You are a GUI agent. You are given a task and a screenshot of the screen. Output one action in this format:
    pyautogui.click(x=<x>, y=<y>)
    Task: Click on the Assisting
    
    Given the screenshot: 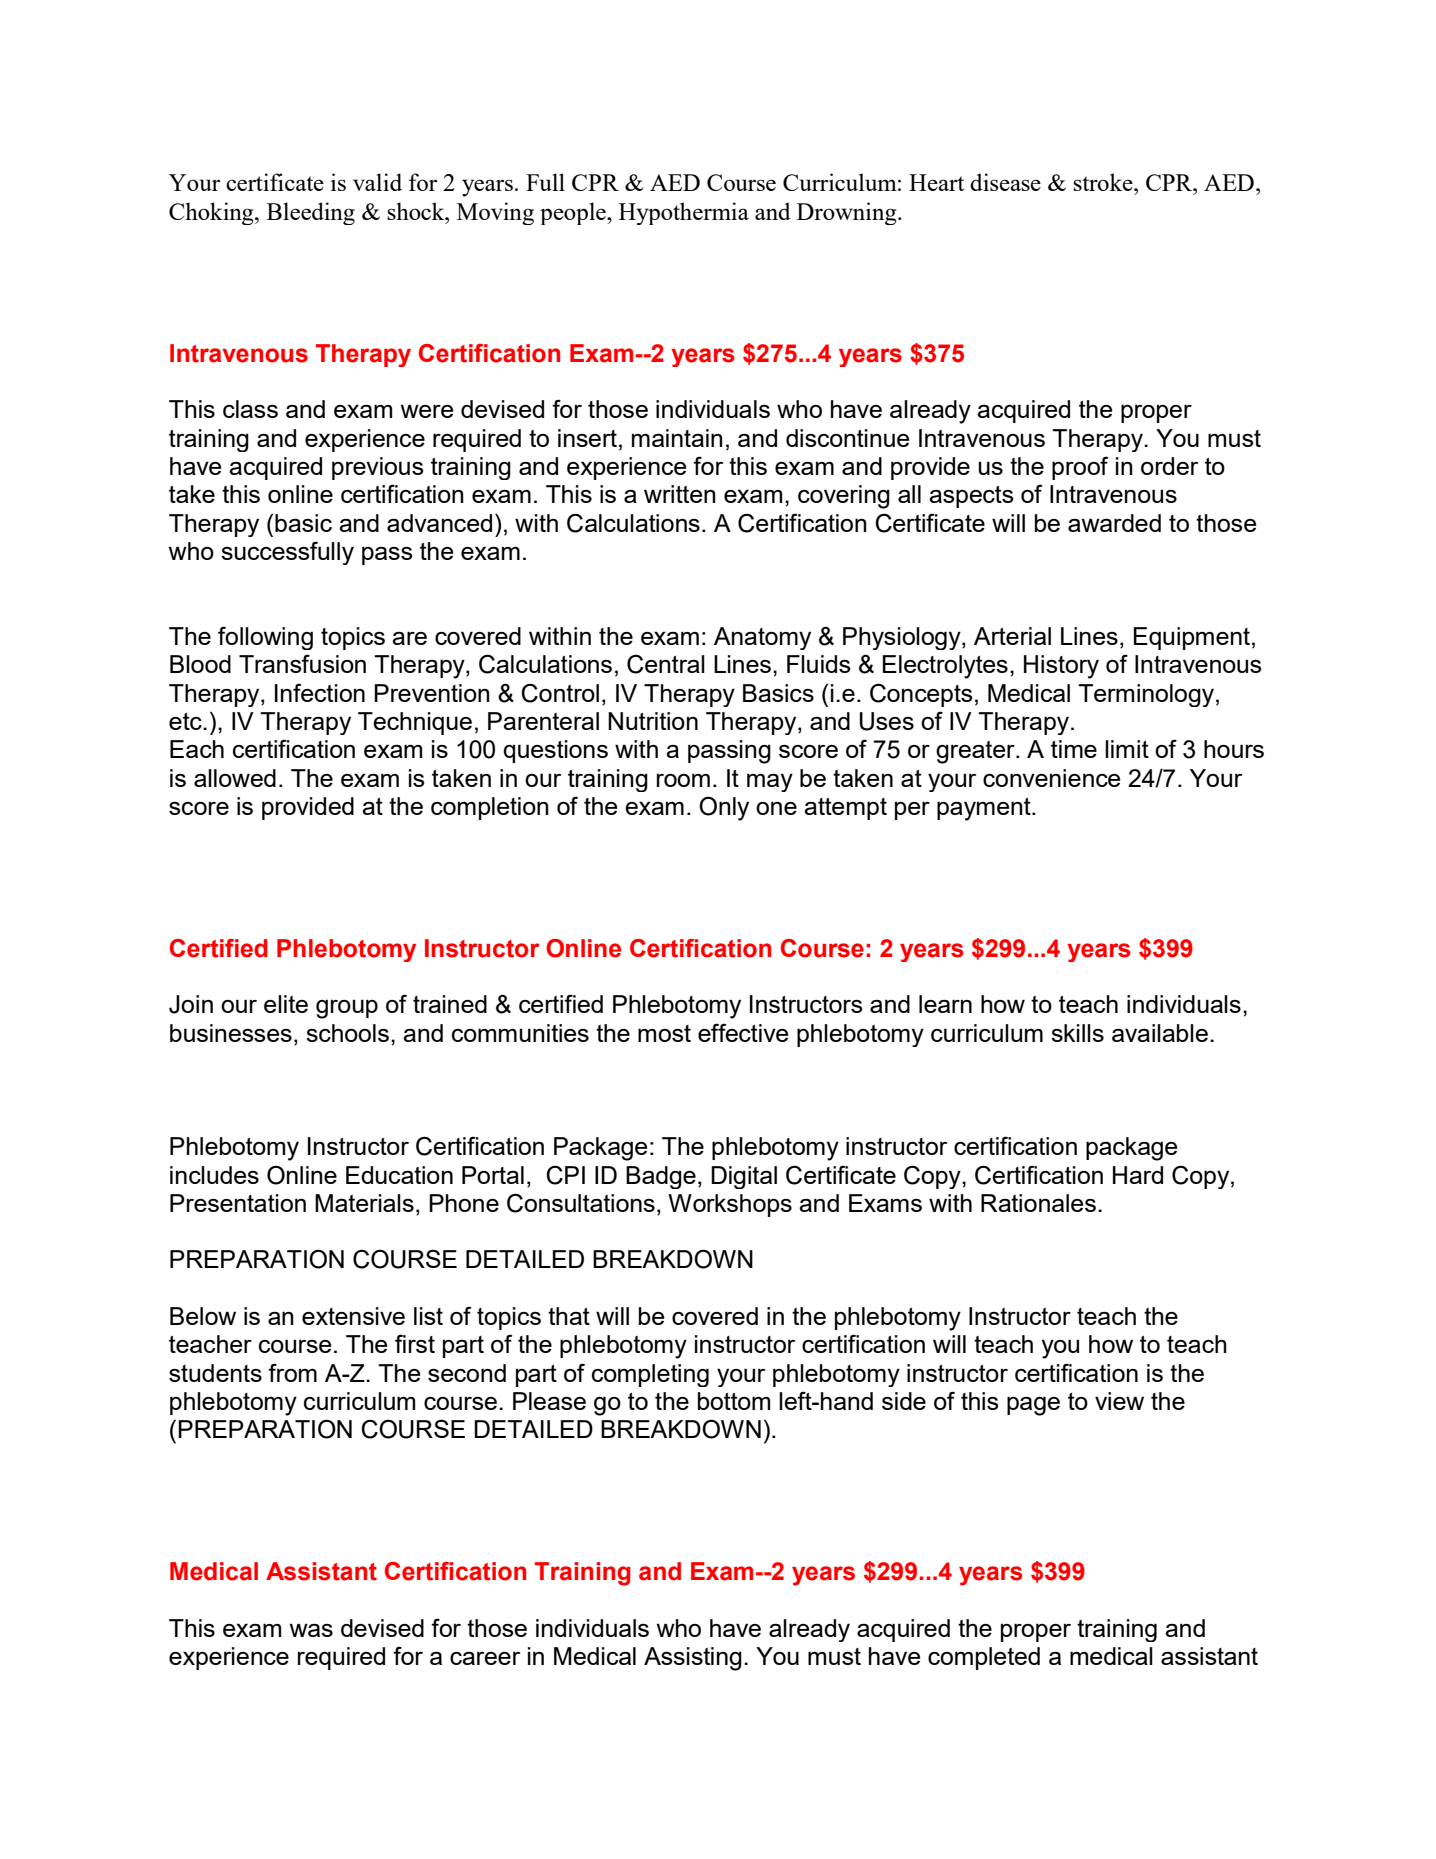 What is the action you would take?
    pyautogui.click(x=693, y=1659)
